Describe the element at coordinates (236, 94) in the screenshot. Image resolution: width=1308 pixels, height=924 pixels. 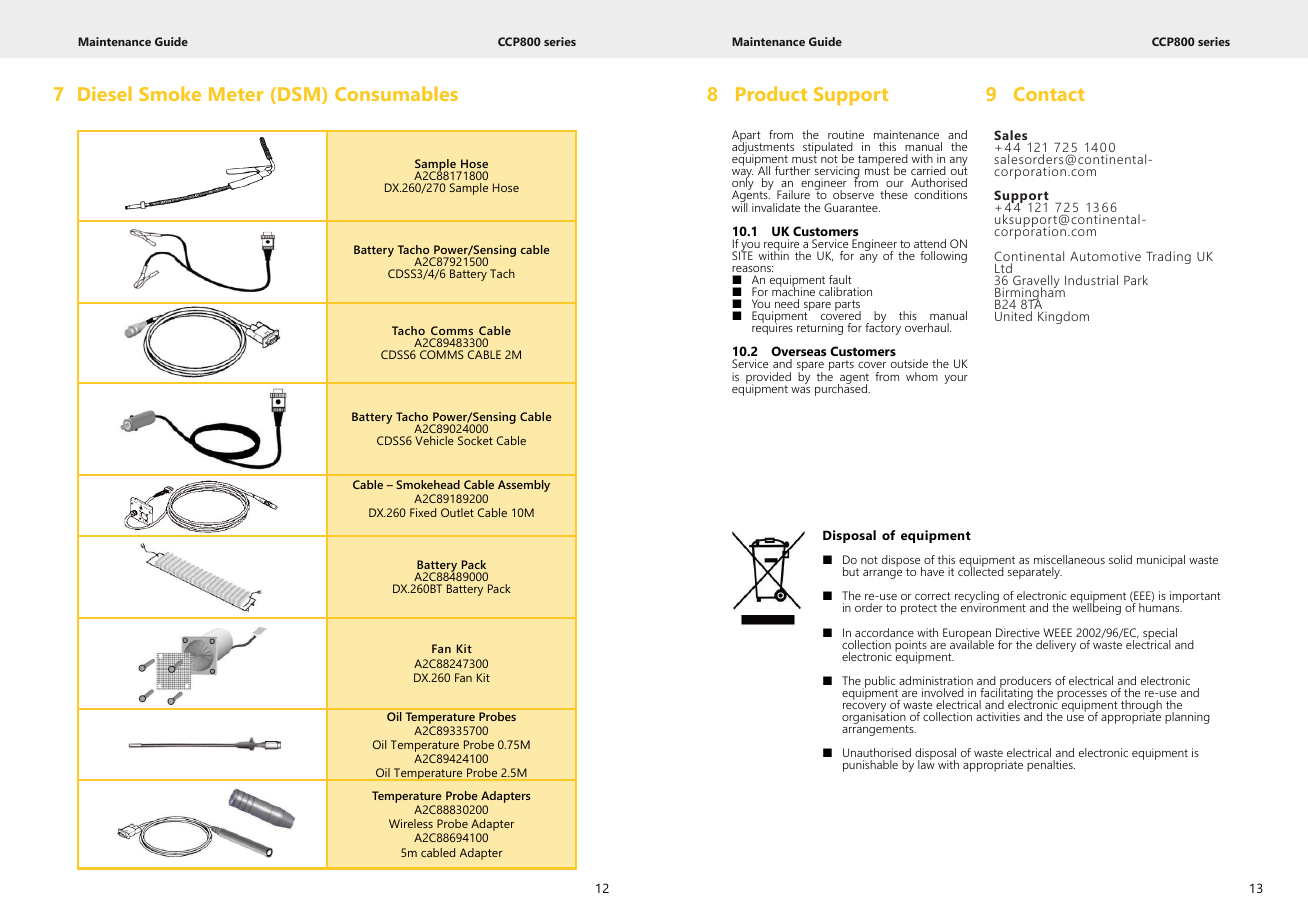
I see `Meter` at that location.
